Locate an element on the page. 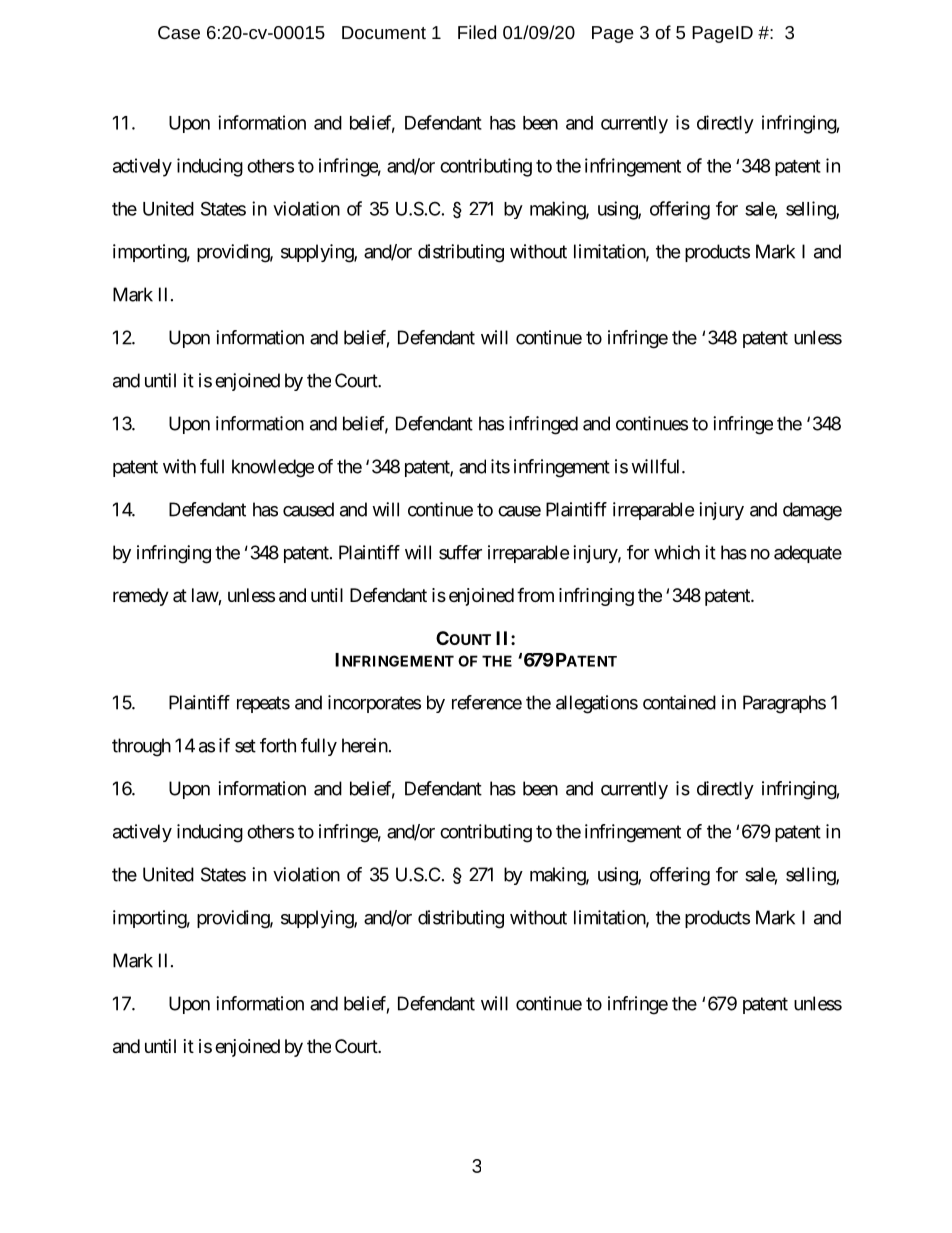  remedy is located at coordinates (141, 597).
